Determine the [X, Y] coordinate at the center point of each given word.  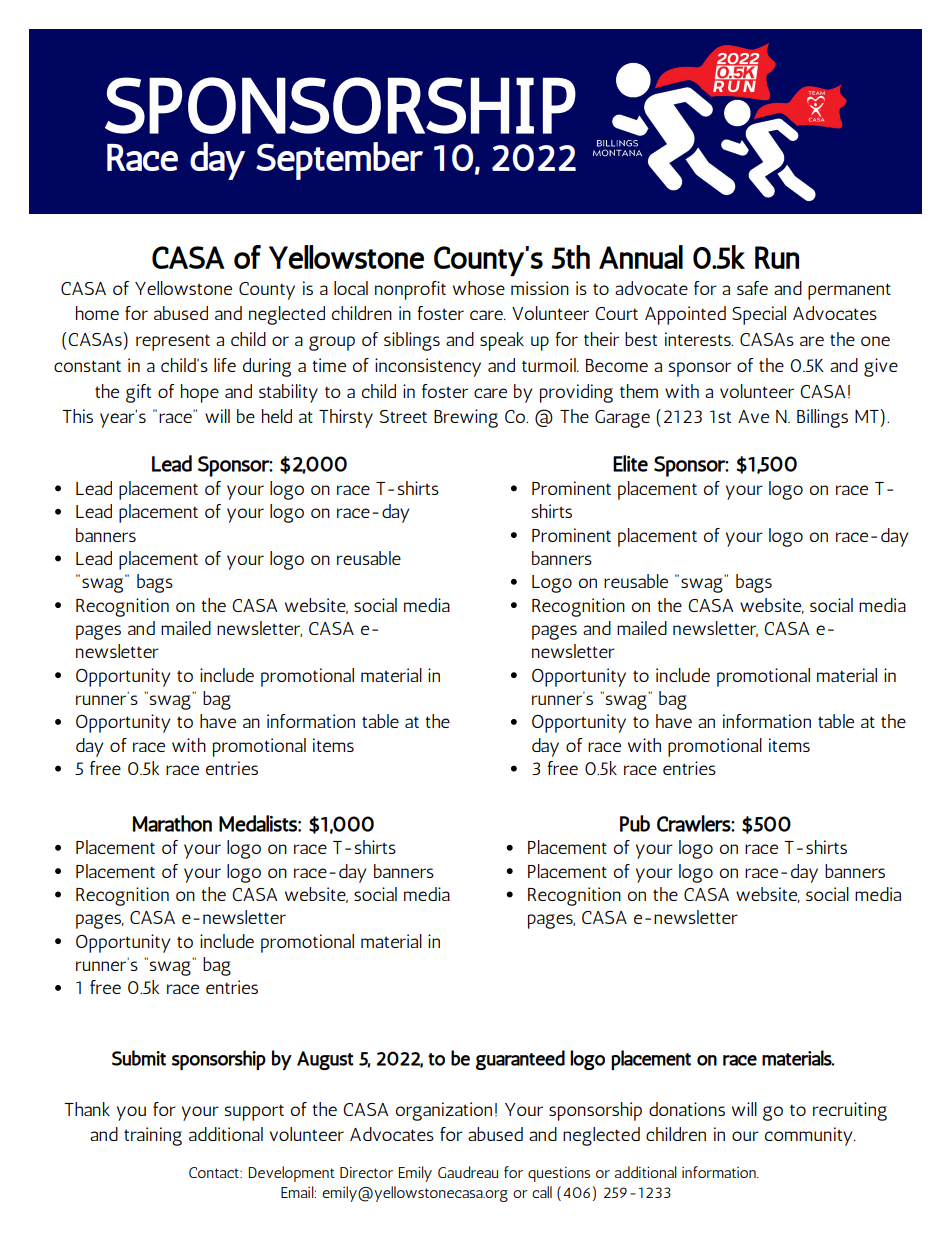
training [153, 1136]
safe [752, 288]
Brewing [466, 418]
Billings [822, 418]
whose [479, 288]
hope [200, 393]
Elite [630, 463]
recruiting [850, 1111]
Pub [635, 823]
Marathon [172, 823]
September [339, 161]
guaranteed [520, 1060]
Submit [139, 1058]
